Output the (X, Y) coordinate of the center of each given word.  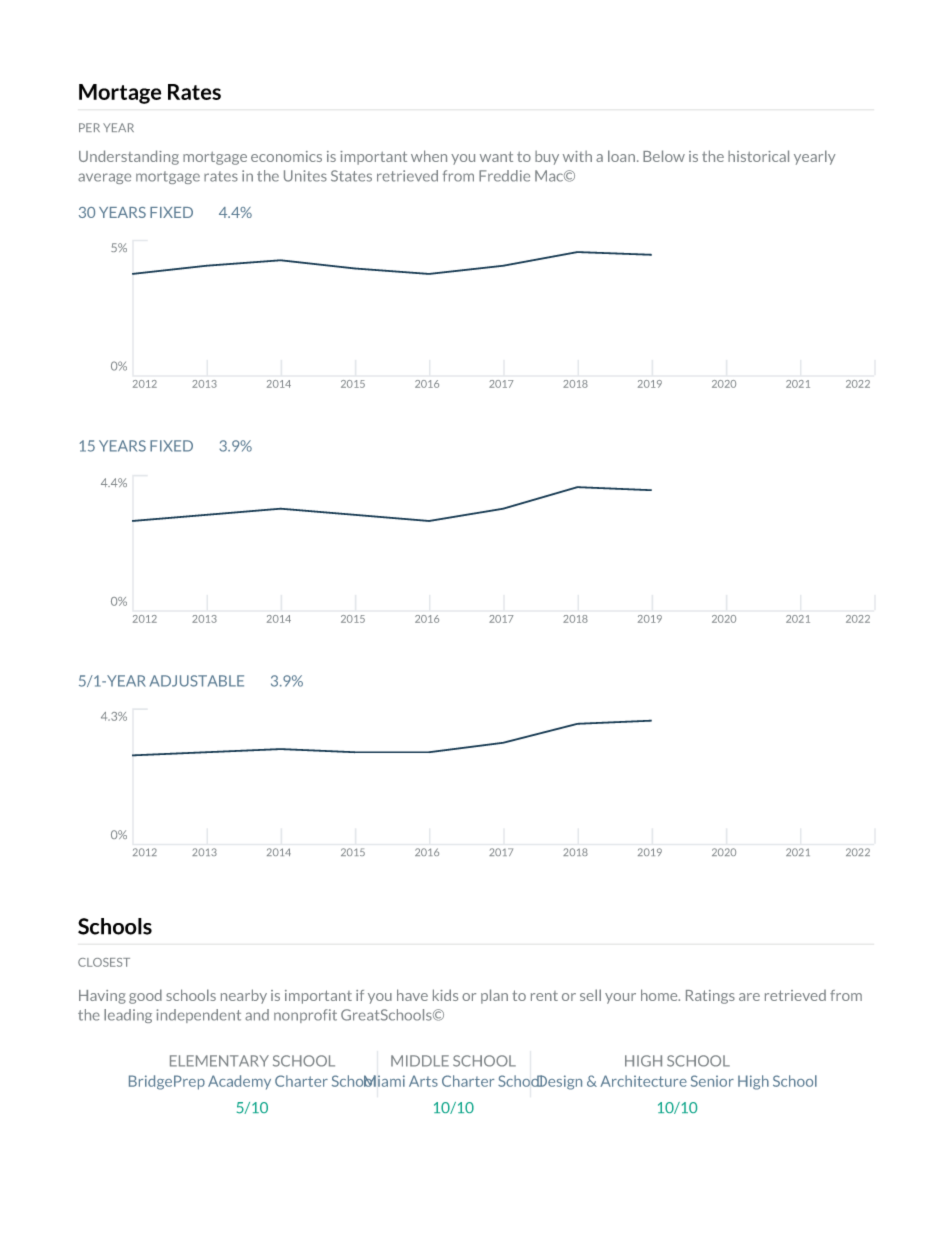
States (351, 176)
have (412, 995)
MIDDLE (420, 1061)
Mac (550, 176)
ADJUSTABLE (197, 681)
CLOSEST (104, 962)
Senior (712, 1081)
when (429, 156)
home (660, 995)
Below (664, 156)
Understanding (129, 157)
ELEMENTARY (219, 1061)
